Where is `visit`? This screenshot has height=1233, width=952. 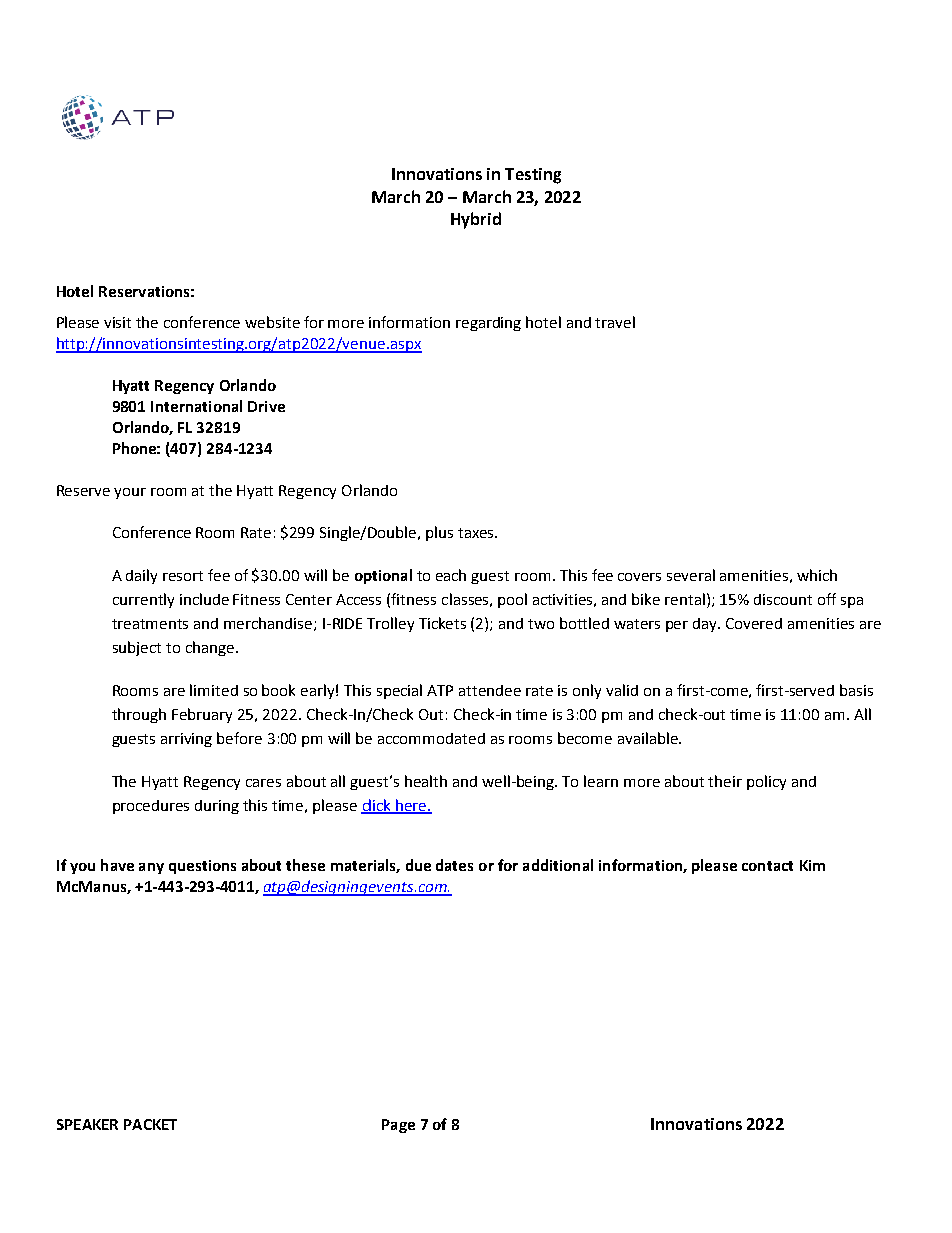
visit is located at coordinates (117, 322).
